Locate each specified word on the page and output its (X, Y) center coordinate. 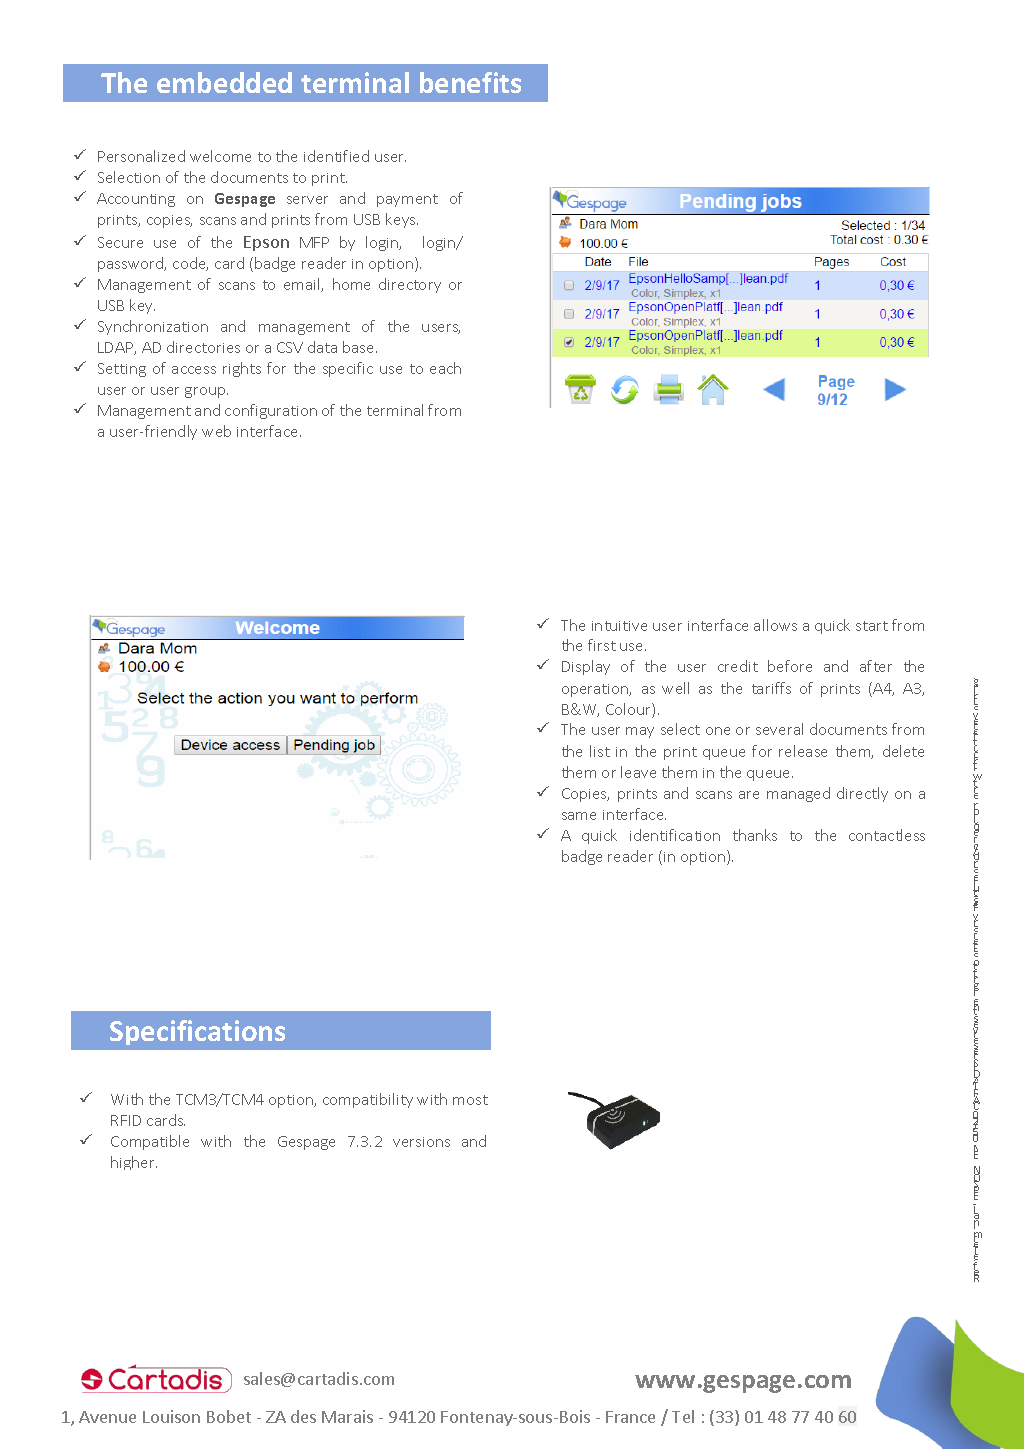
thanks (755, 835)
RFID (126, 1120)
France (630, 1417)
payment (407, 200)
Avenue (107, 1417)
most (470, 1100)
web (216, 431)
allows (775, 625)
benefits (470, 82)
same (579, 816)
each (445, 368)
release (803, 751)
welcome (220, 156)
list (600, 751)
